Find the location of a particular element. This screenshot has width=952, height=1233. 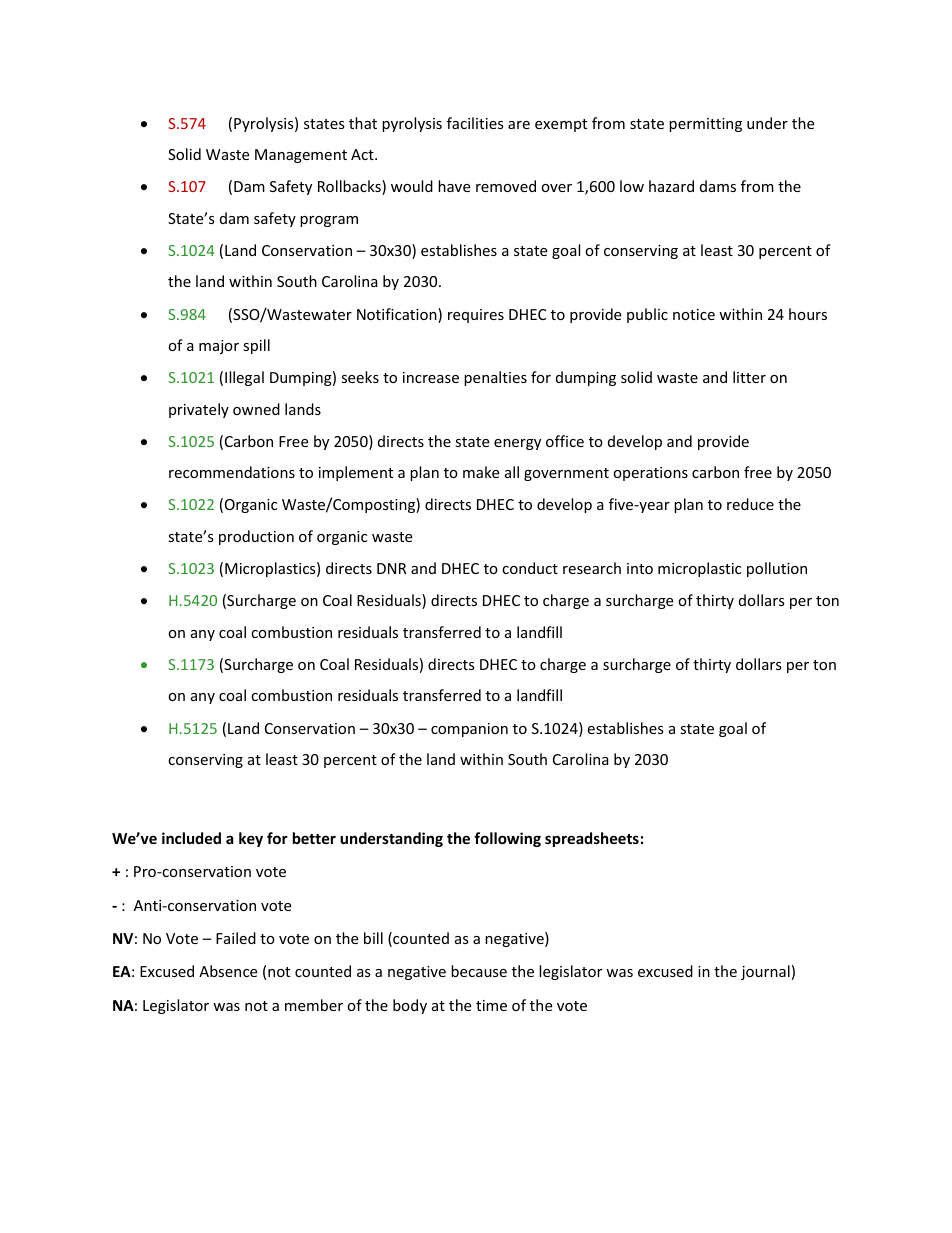

production is located at coordinates (256, 537).
